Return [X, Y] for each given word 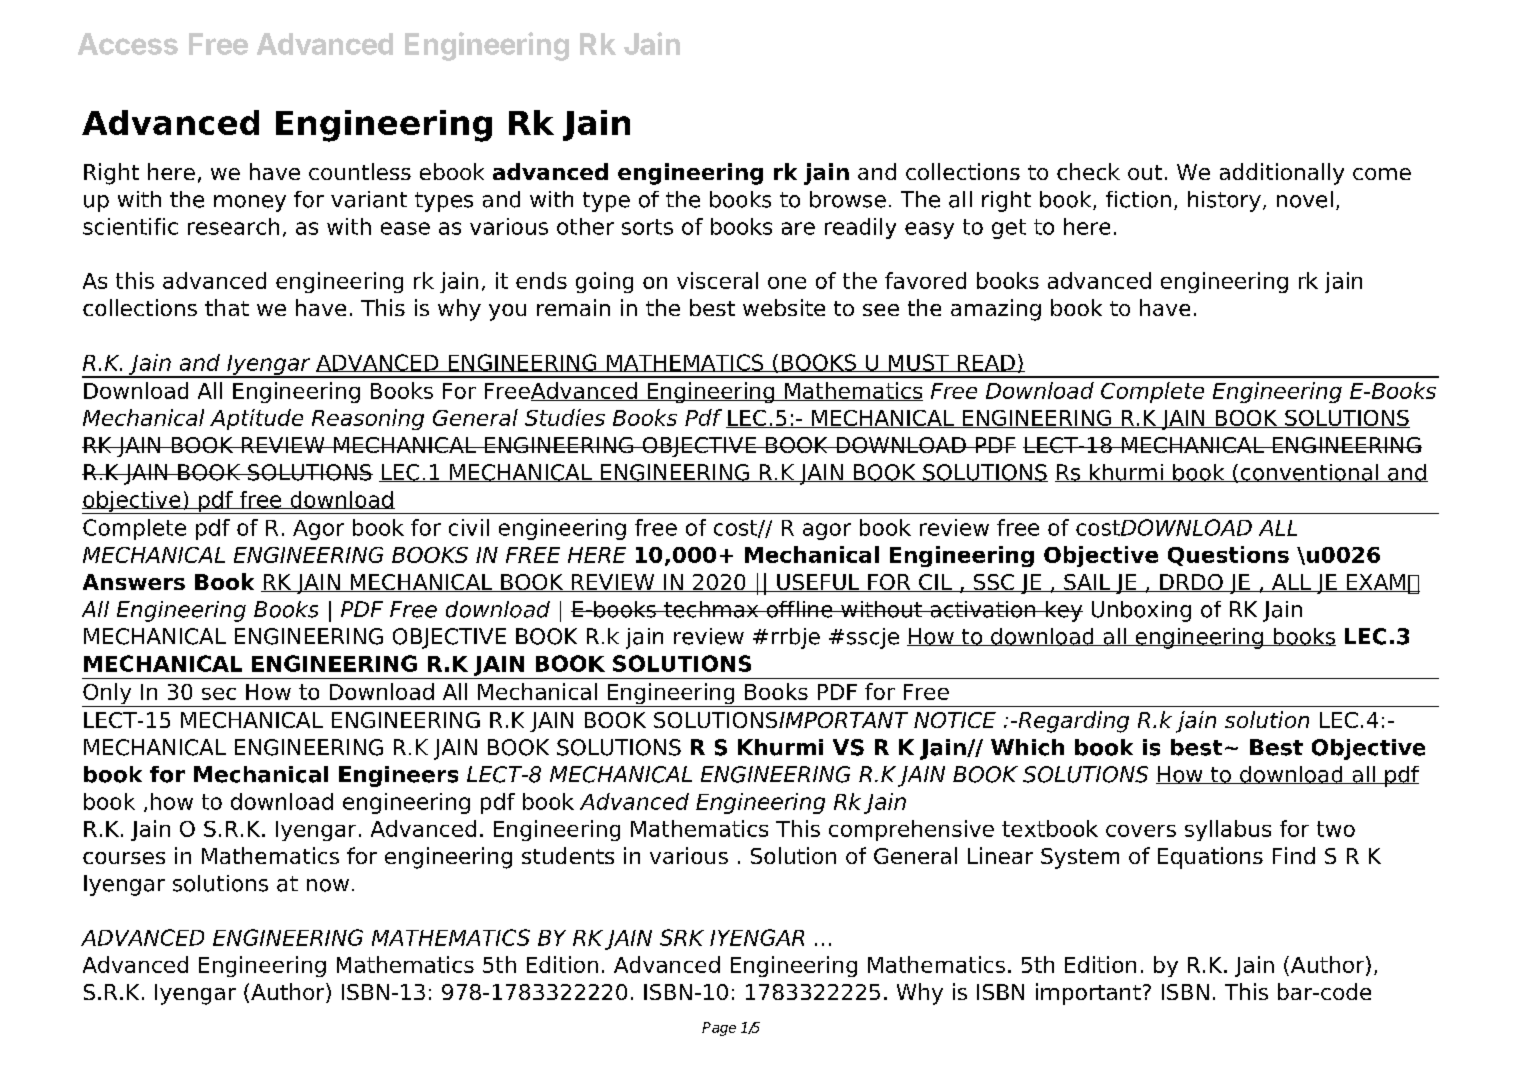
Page [719, 1029]
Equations [1210, 858]
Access [128, 44]
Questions [1228, 556]
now [328, 885]
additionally [1282, 174]
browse [848, 199]
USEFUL [818, 583]
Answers [134, 582]
